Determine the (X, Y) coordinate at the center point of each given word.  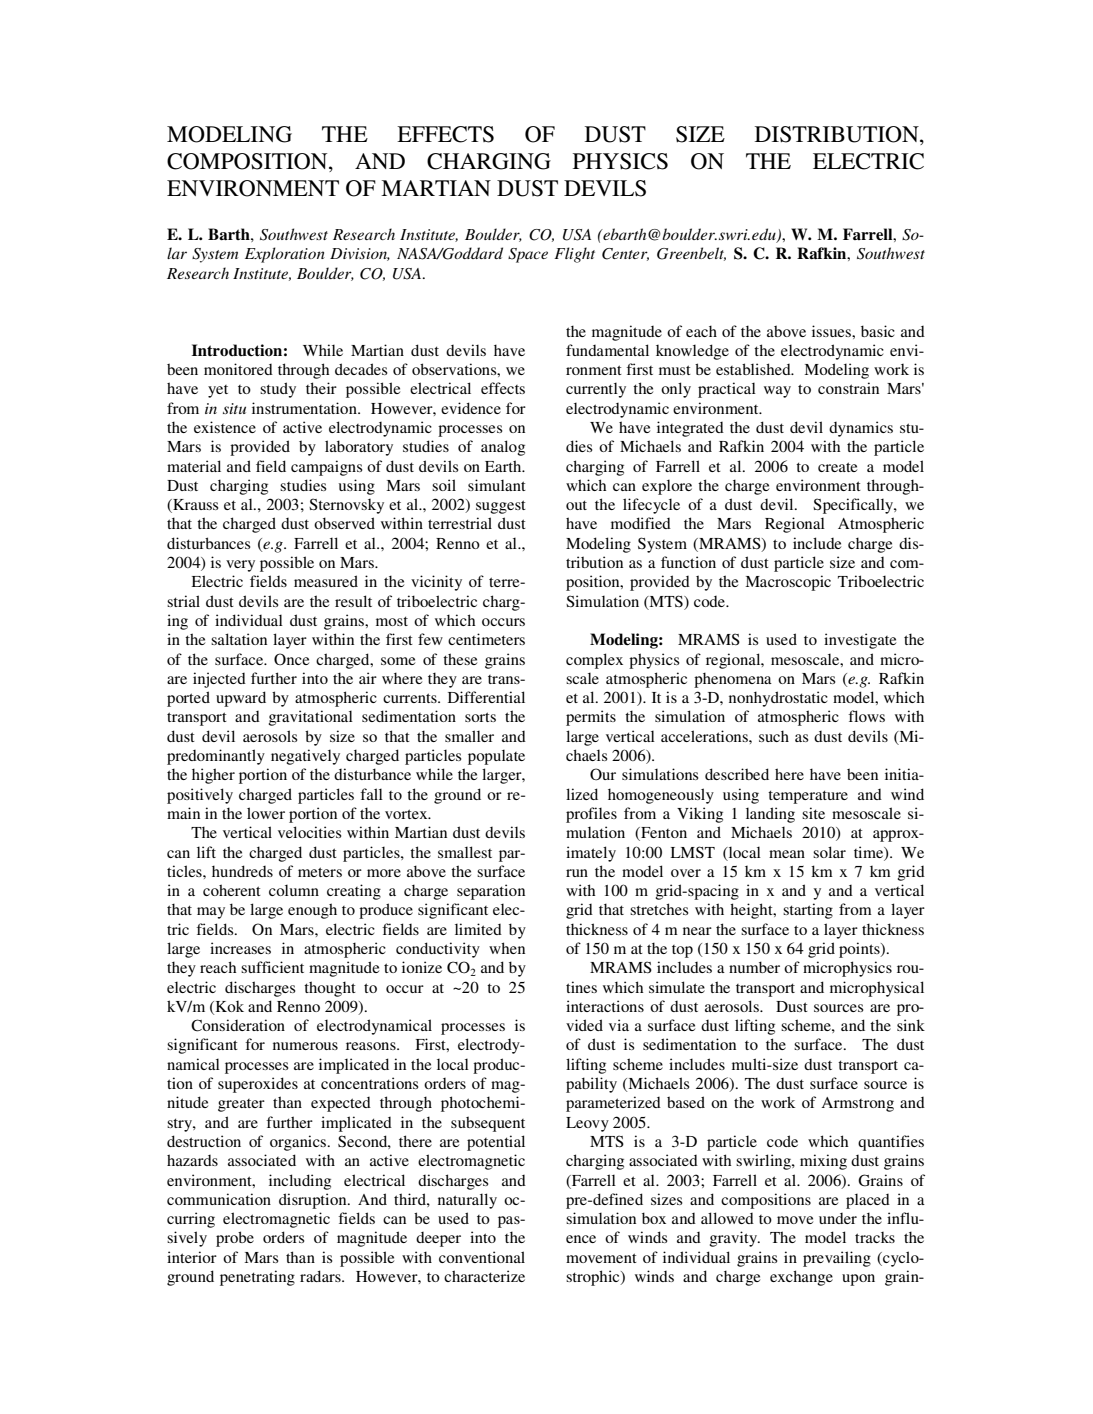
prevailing (837, 1259)
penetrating (257, 1278)
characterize (484, 1276)
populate (496, 757)
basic (878, 331)
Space (528, 255)
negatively (305, 757)
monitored (238, 369)
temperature (808, 797)
